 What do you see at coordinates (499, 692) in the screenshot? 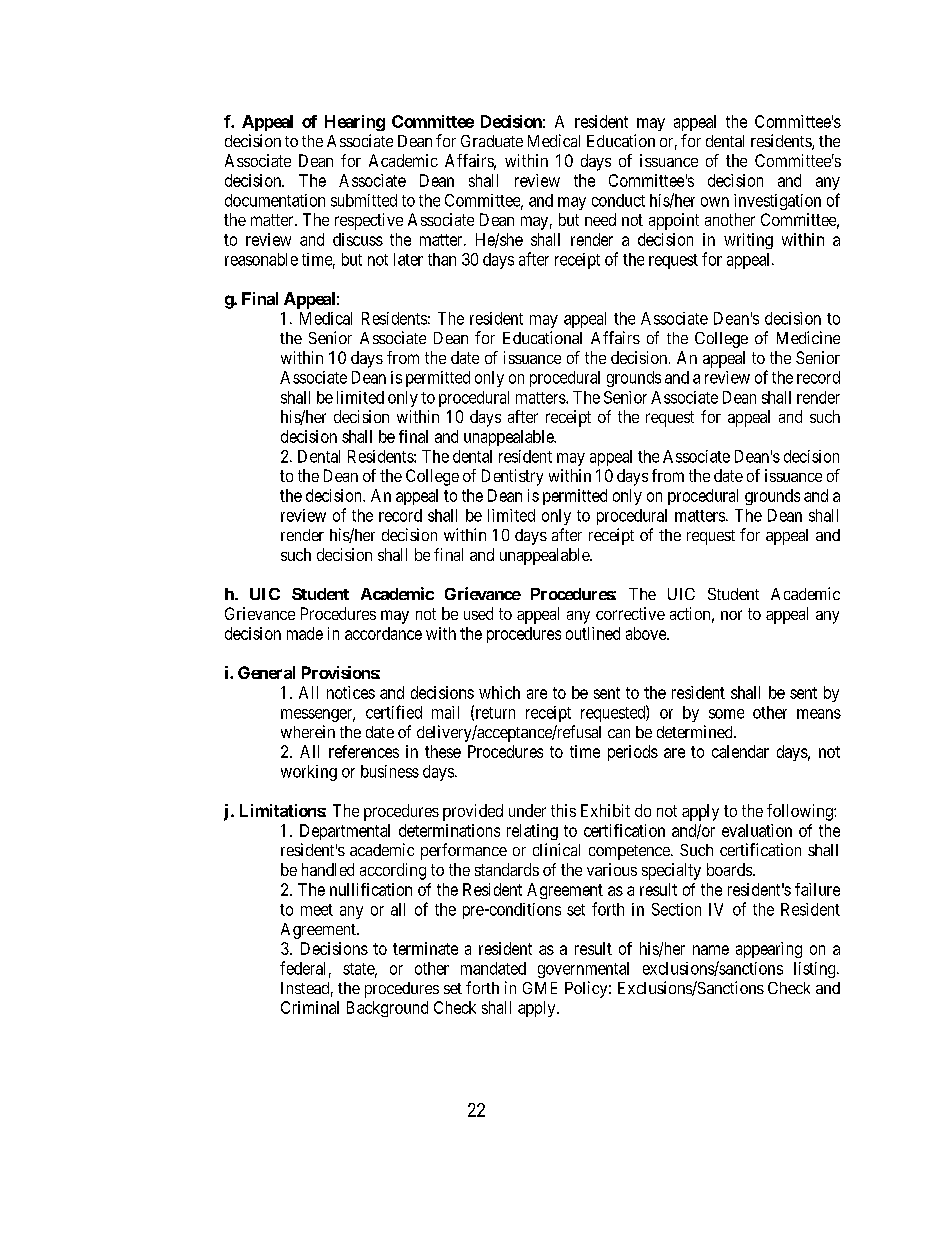
I see `which` at bounding box center [499, 692].
